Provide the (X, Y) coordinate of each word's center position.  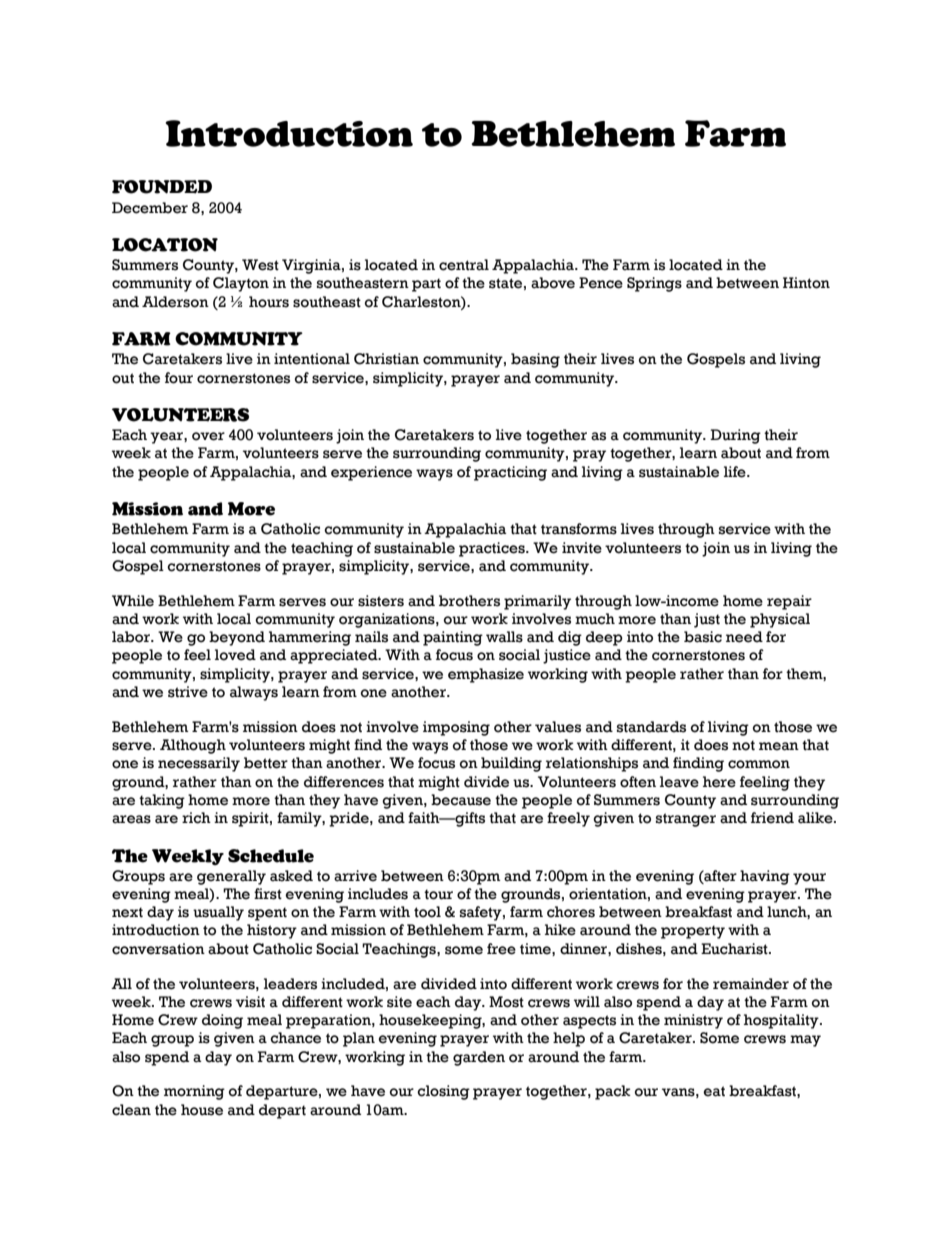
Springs (654, 284)
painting (453, 638)
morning (194, 1092)
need (744, 637)
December (150, 208)
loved (235, 655)
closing (443, 1092)
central (464, 265)
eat (714, 1091)
